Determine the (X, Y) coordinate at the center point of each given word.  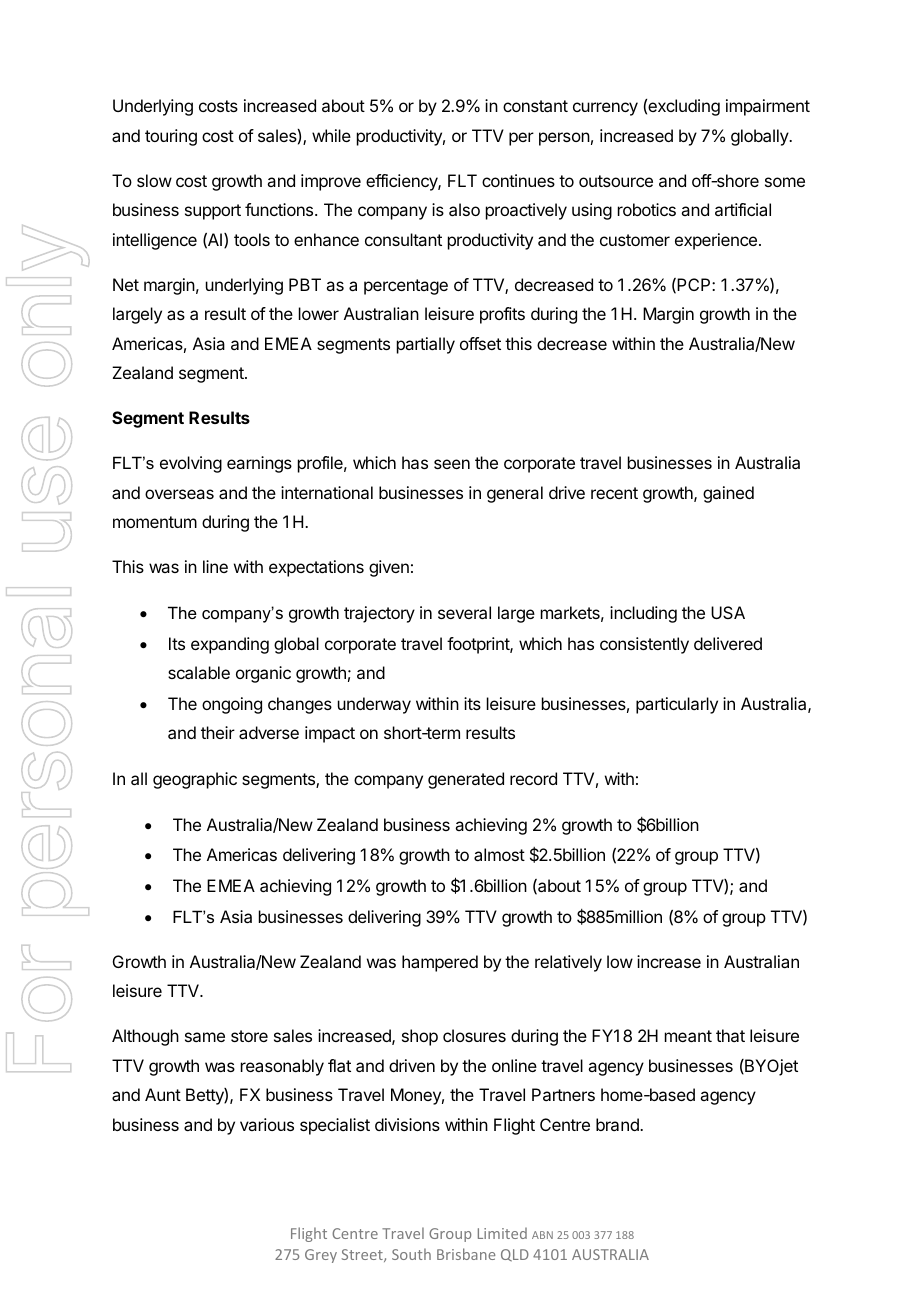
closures (474, 1035)
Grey (321, 1256)
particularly (677, 705)
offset (480, 343)
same (205, 1037)
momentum (155, 522)
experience (716, 241)
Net (126, 284)
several (464, 612)
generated (466, 780)
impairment (768, 107)
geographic (195, 780)
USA (728, 612)
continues (518, 180)
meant (688, 1036)
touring (171, 137)
